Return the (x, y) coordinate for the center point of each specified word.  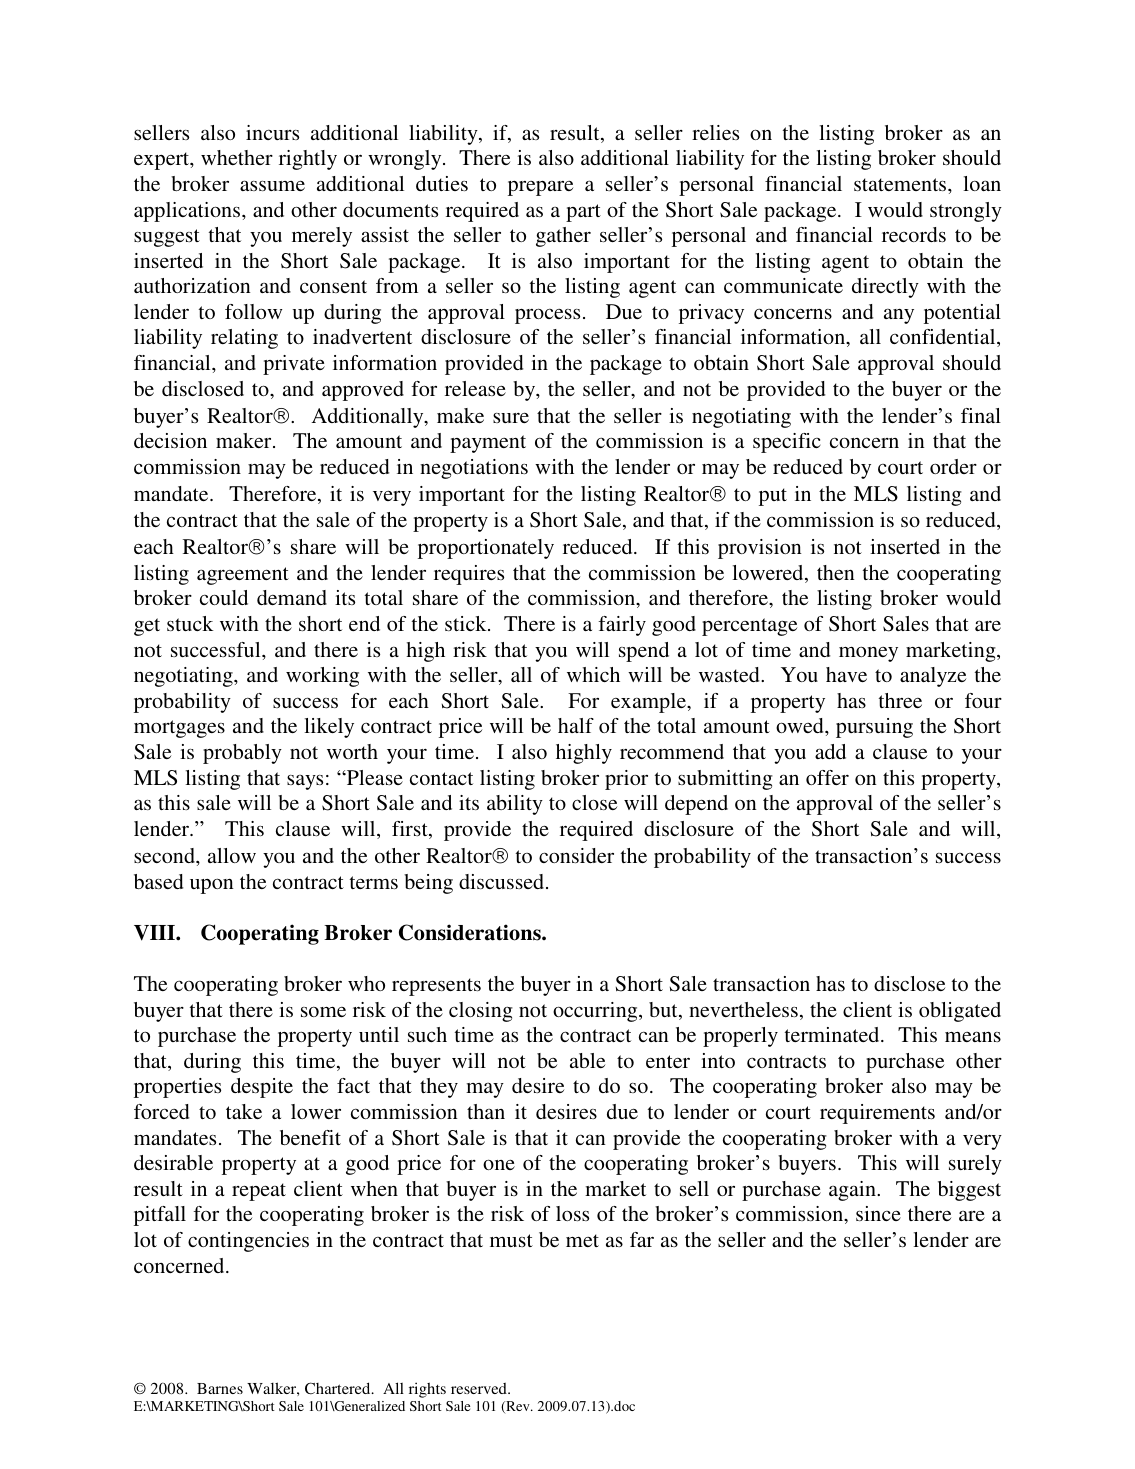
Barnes (220, 1388)
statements (901, 184)
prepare (540, 188)
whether (237, 157)
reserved (480, 1388)
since (878, 1213)
